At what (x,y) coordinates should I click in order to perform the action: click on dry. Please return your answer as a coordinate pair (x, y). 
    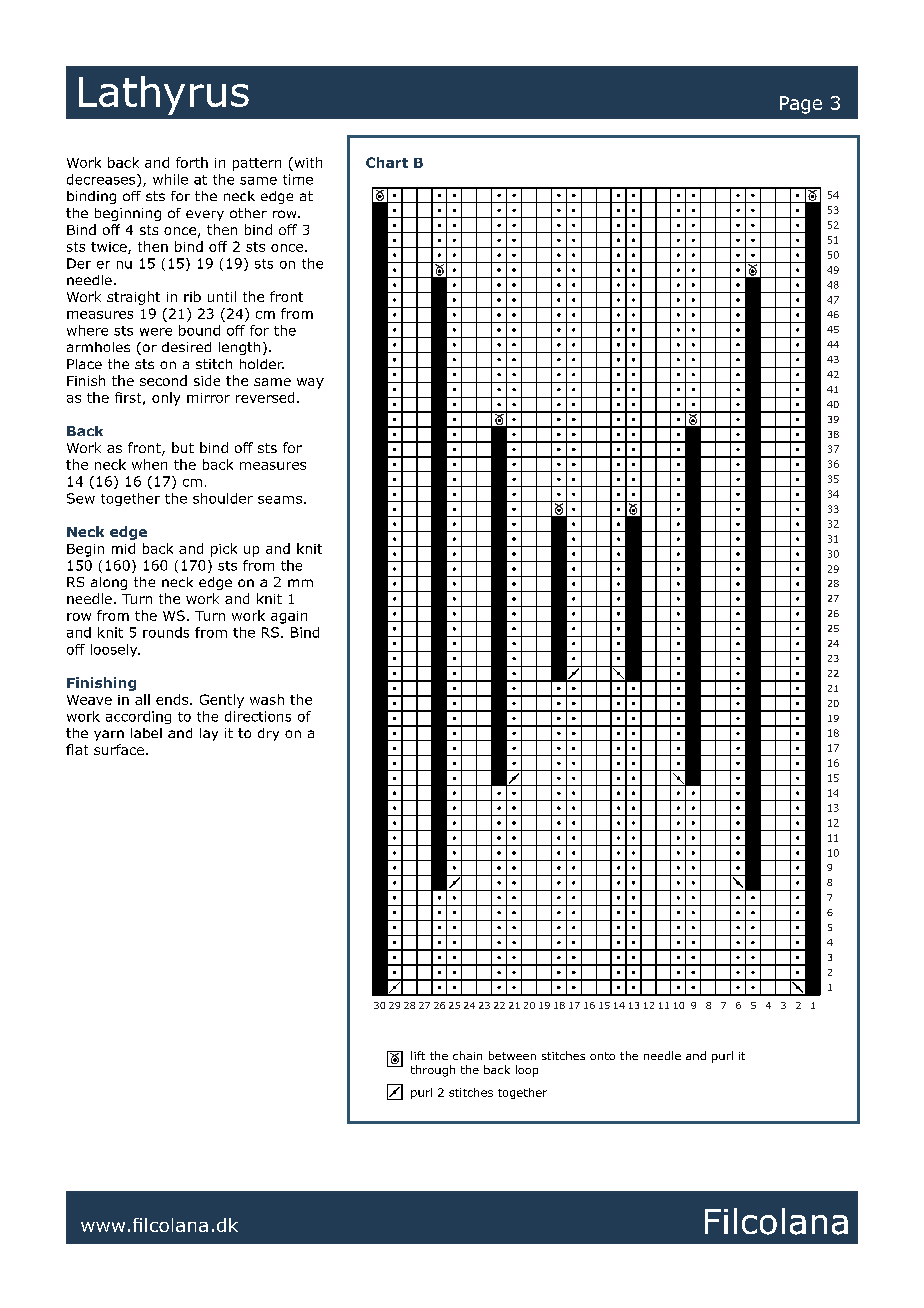
    Looking at the image, I should click on (268, 734).
